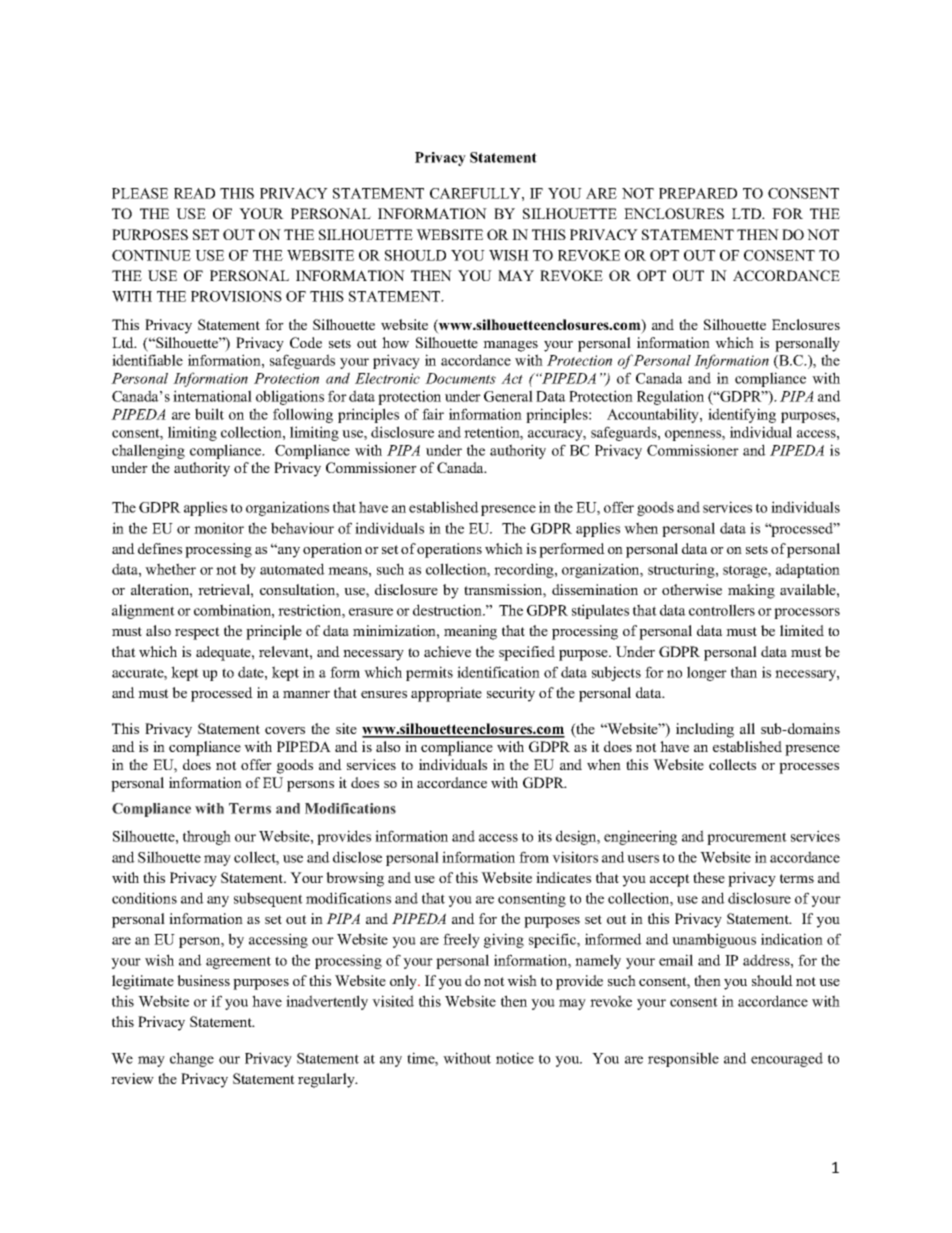  I want to click on appropriate, so click(446, 694).
